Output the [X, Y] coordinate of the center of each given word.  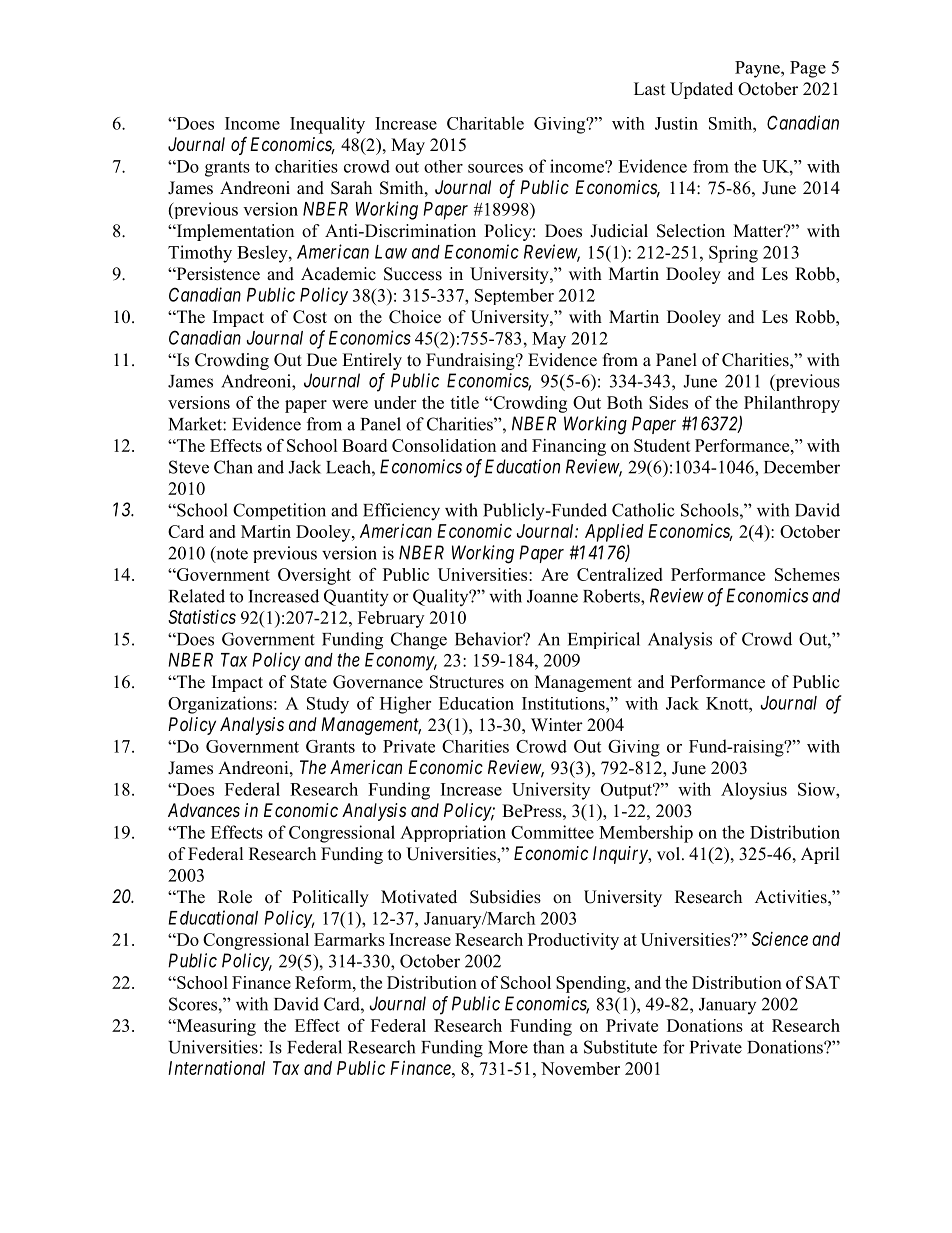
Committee [552, 832]
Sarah [351, 188]
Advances [204, 810]
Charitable [485, 123]
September [514, 296]
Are [554, 574]
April [820, 855]
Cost [310, 317]
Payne [758, 69]
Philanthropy [792, 404]
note [231, 554]
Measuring [215, 1027]
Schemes [807, 574]
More [508, 1047]
